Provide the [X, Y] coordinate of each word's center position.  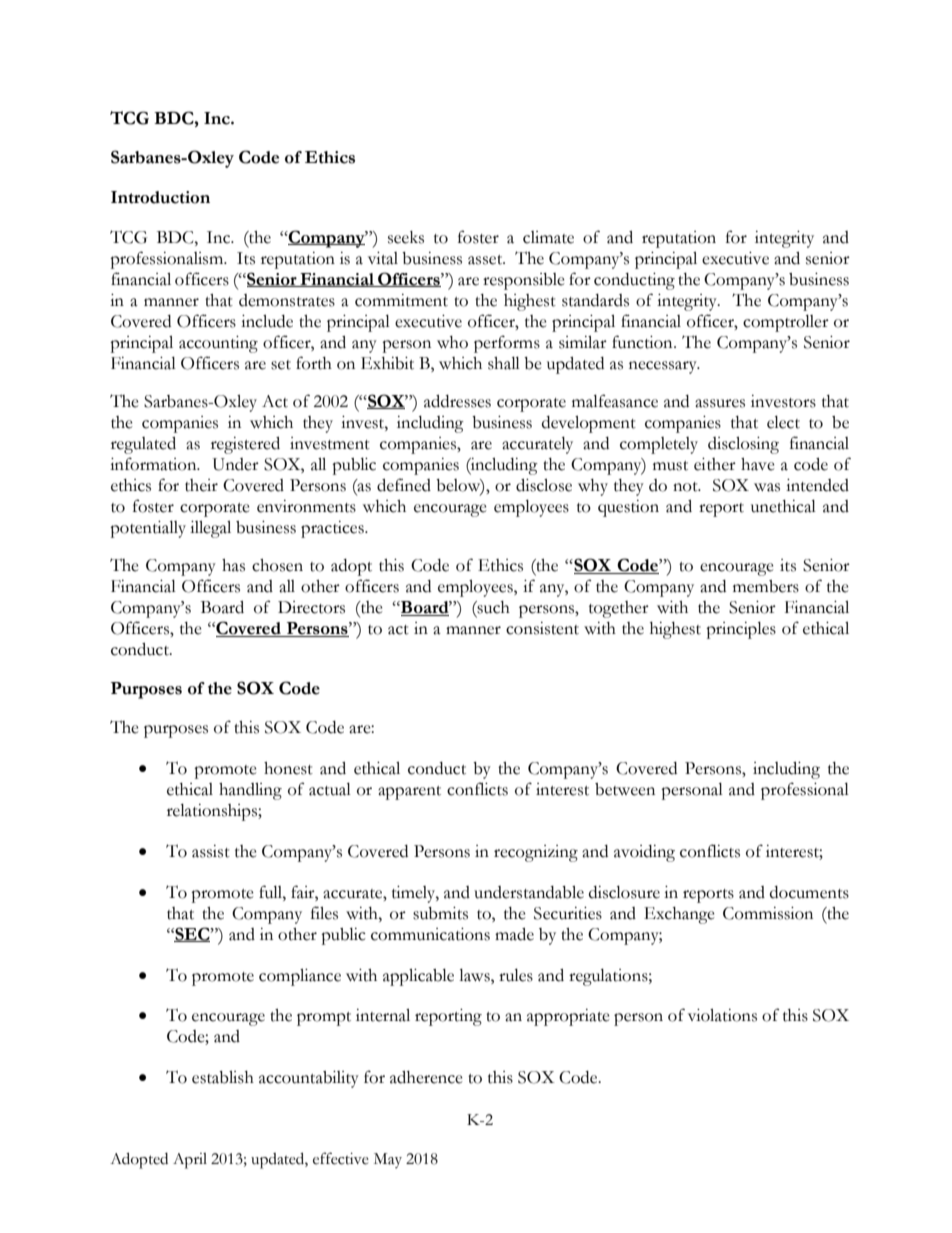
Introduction [160, 197]
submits [440, 913]
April [190, 1161]
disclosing [743, 445]
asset [486, 260]
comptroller [786, 323]
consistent [542, 628]
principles [741, 630]
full [271, 892]
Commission [768, 913]
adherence [426, 1077]
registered [245, 445]
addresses [457, 401]
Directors [311, 607]
